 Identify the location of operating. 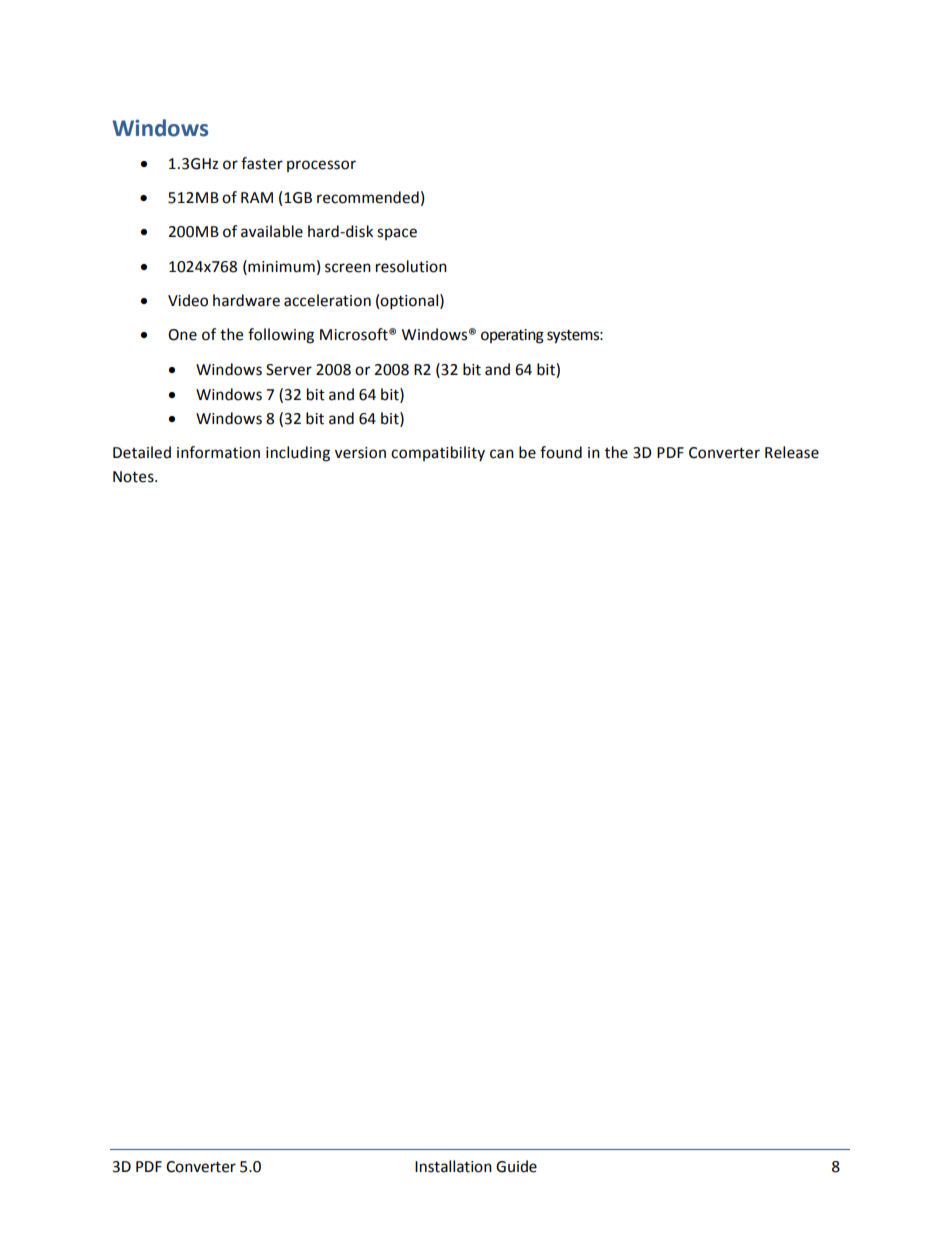
(512, 336).
